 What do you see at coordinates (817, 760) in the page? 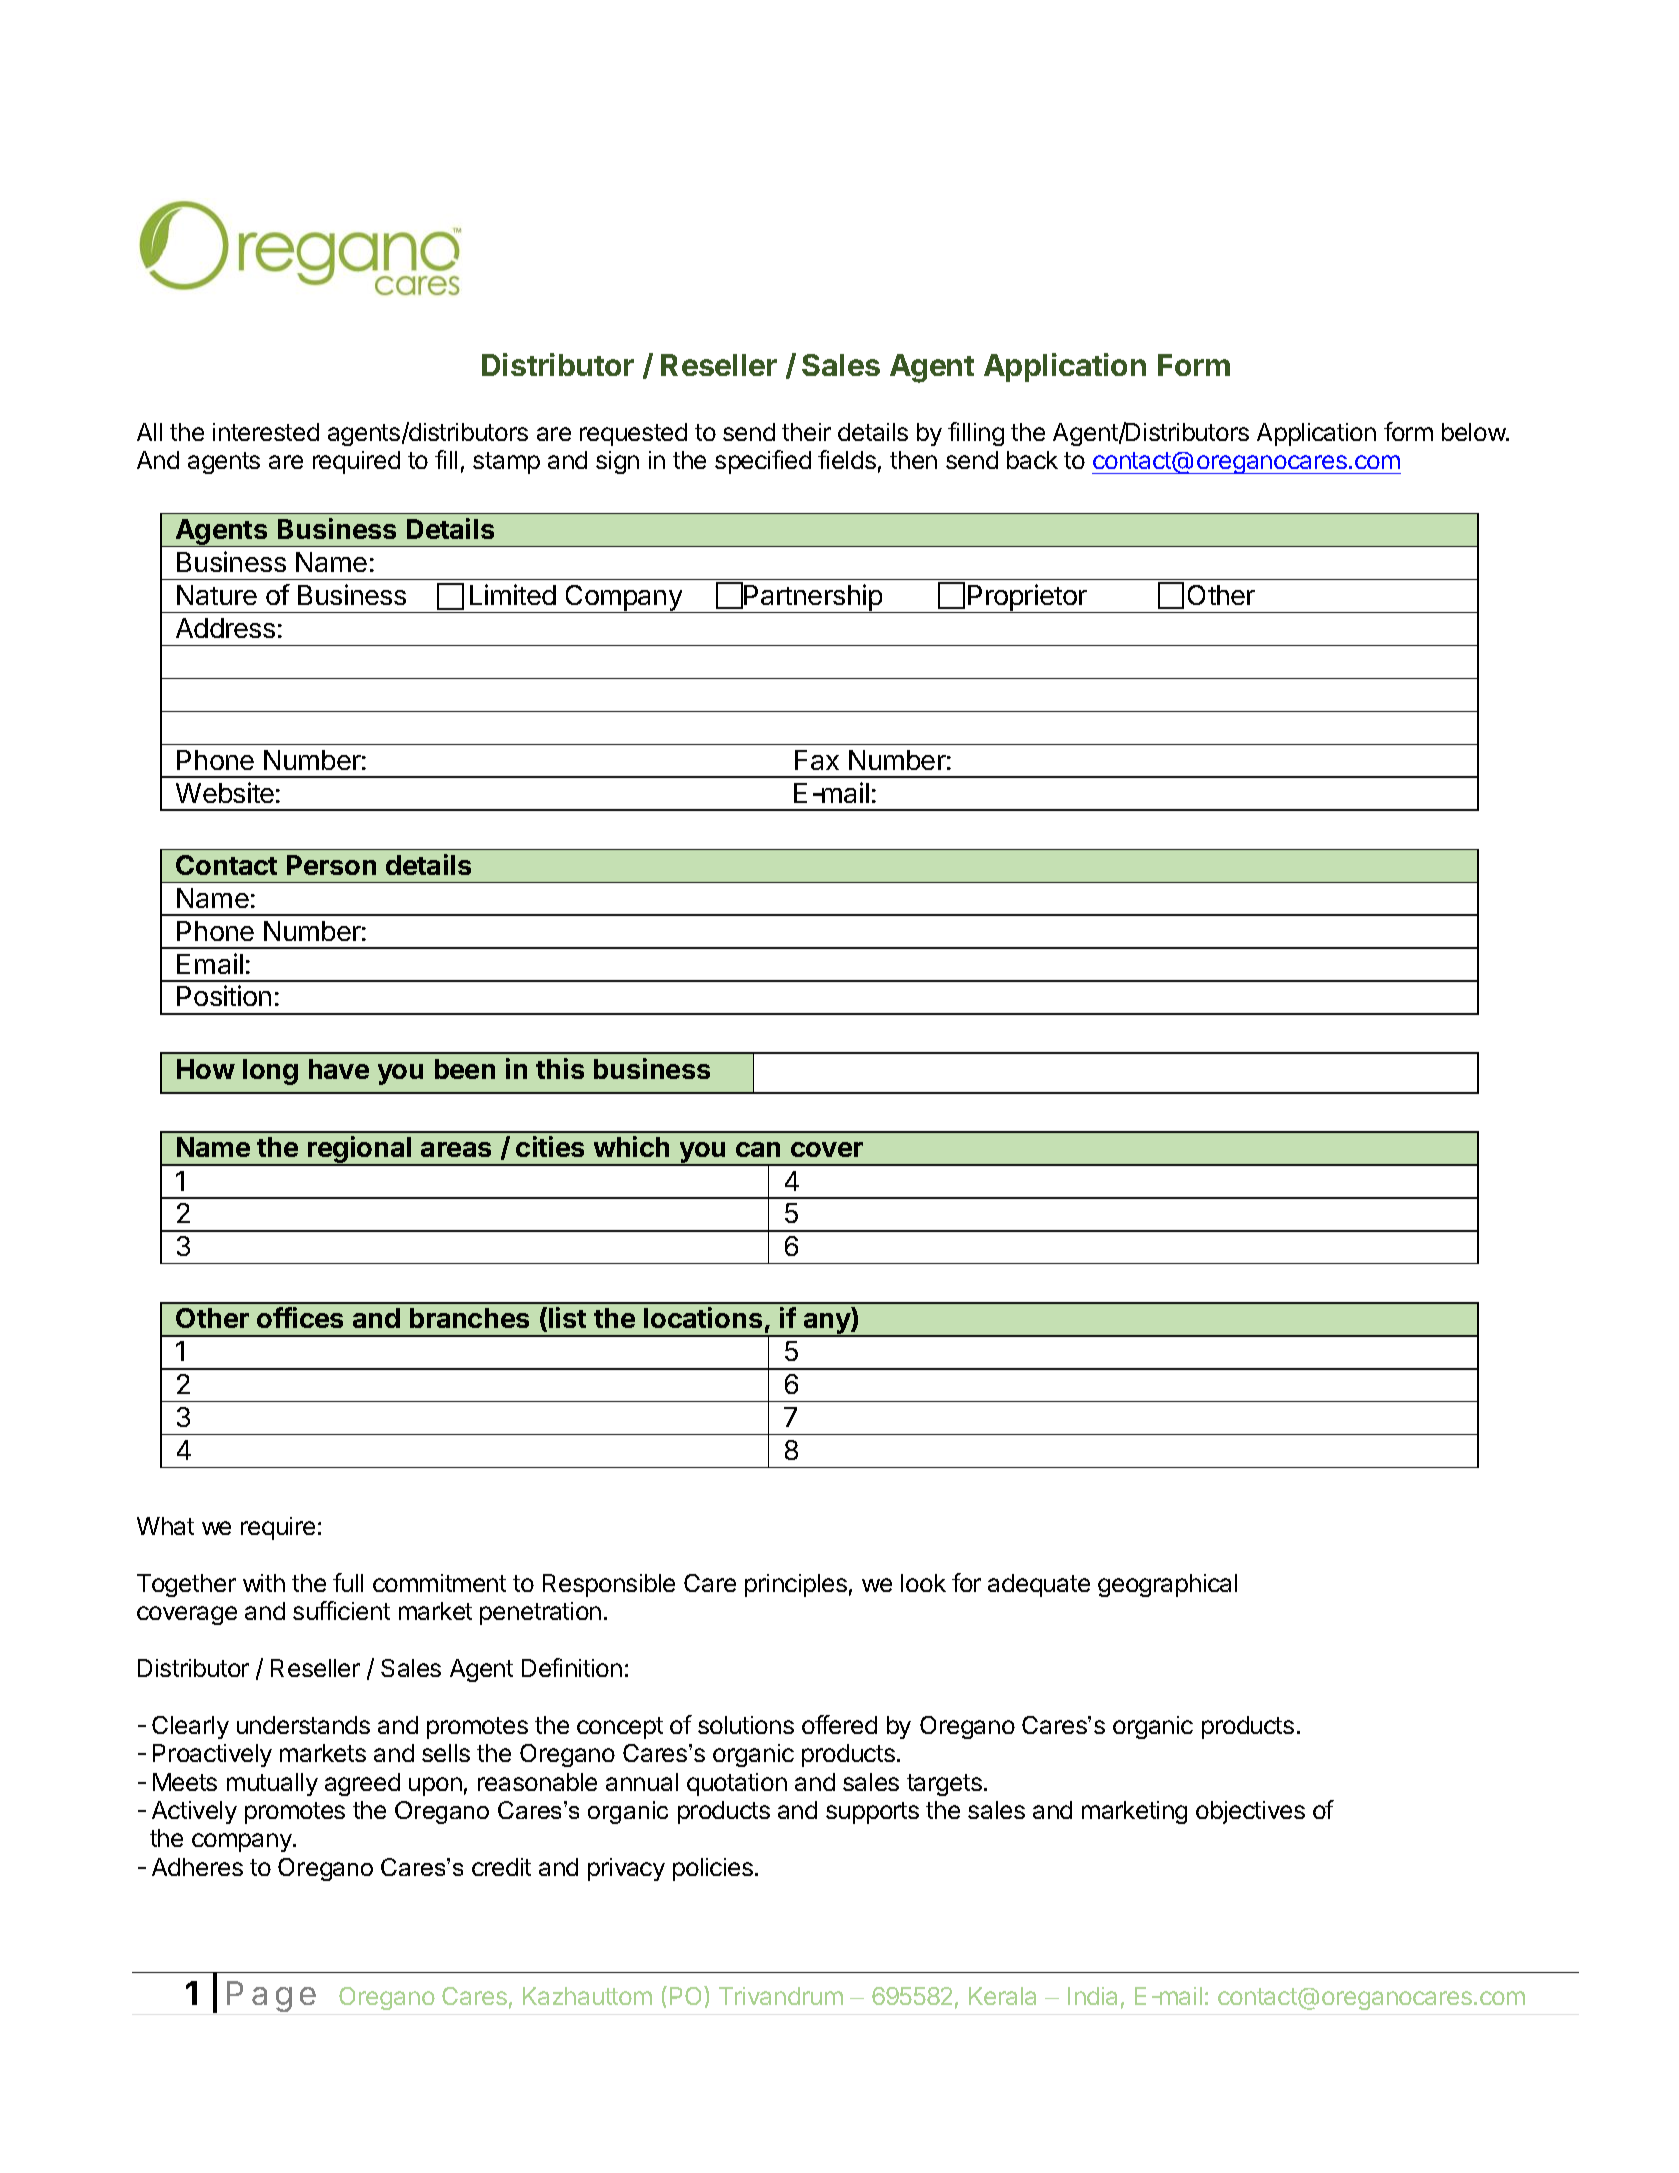
I see `Fax` at bounding box center [817, 760].
